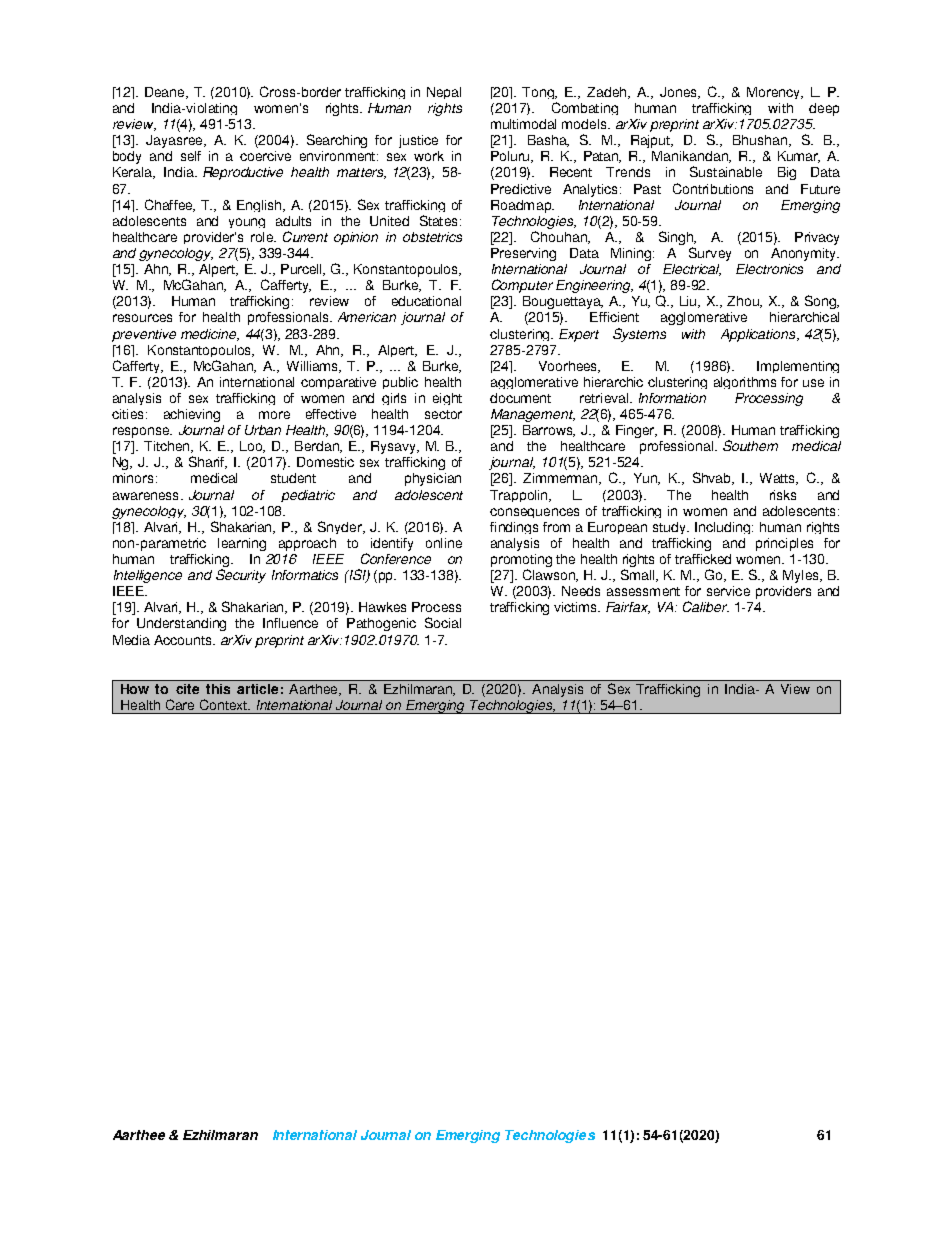  What do you see at coordinates (145, 496) in the page?
I see `awareness` at bounding box center [145, 496].
